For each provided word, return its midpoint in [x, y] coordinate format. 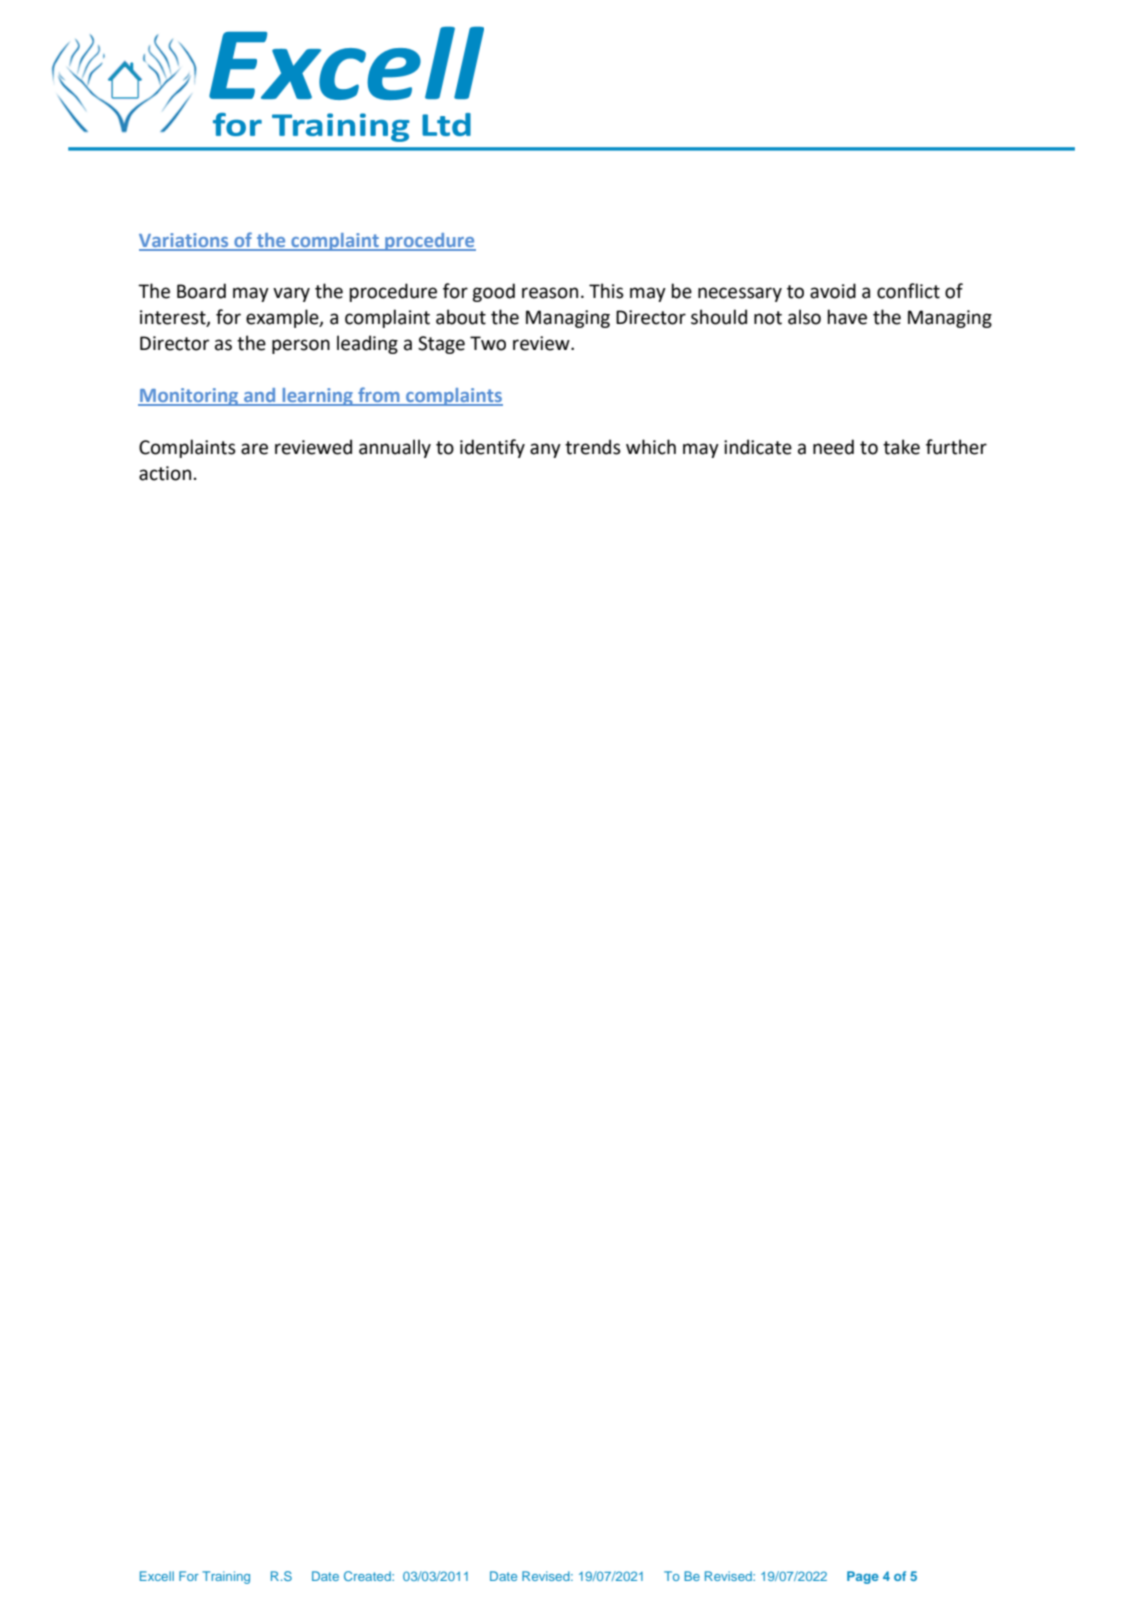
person [301, 346]
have [847, 317]
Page [863, 1577]
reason [550, 293]
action [165, 473]
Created [368, 1576]
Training [226, 1577]
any [545, 450]
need [833, 447]
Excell [157, 1576]
